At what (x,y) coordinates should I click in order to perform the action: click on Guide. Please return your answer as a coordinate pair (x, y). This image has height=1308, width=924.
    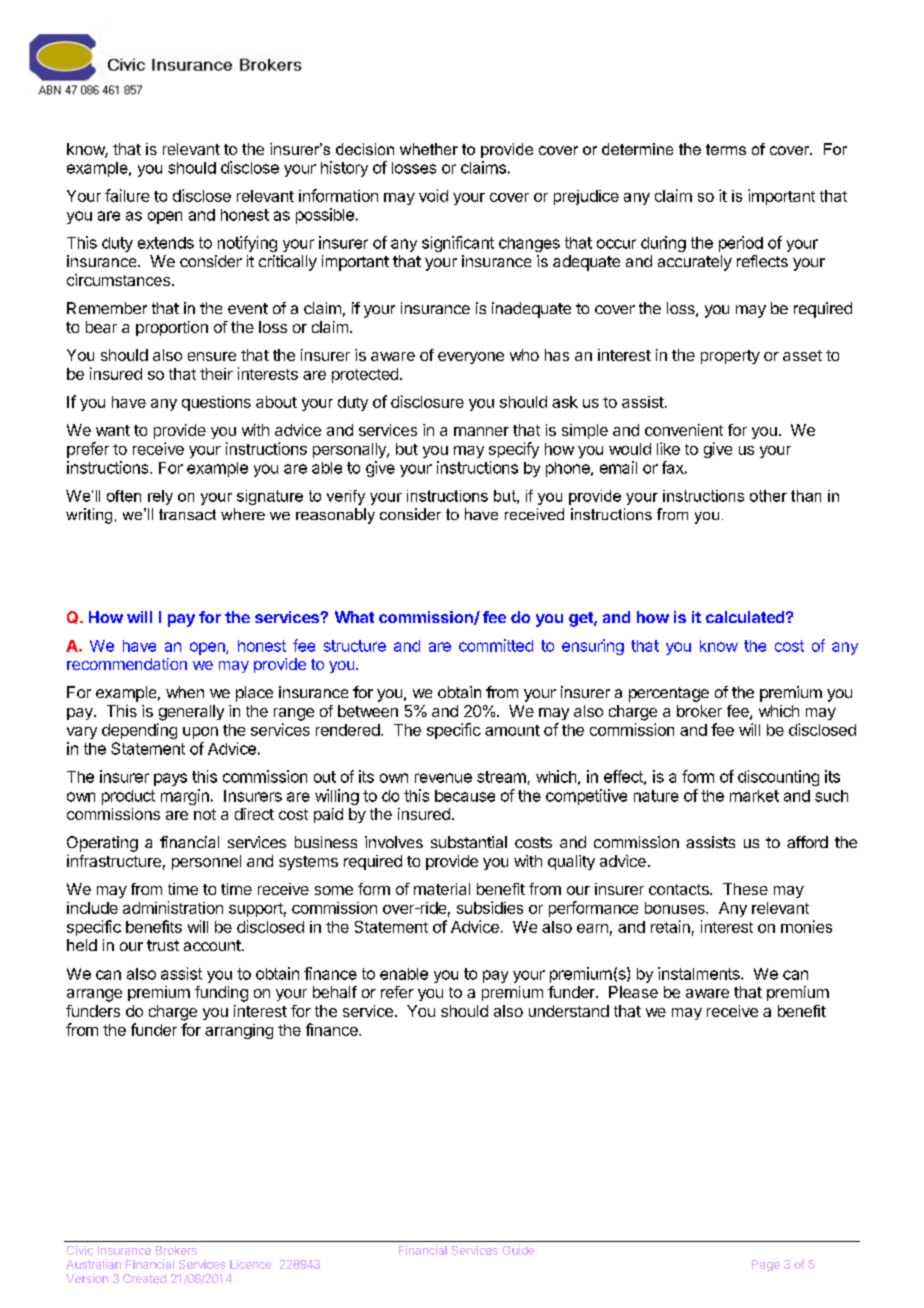
    Looking at the image, I should click on (518, 1250).
